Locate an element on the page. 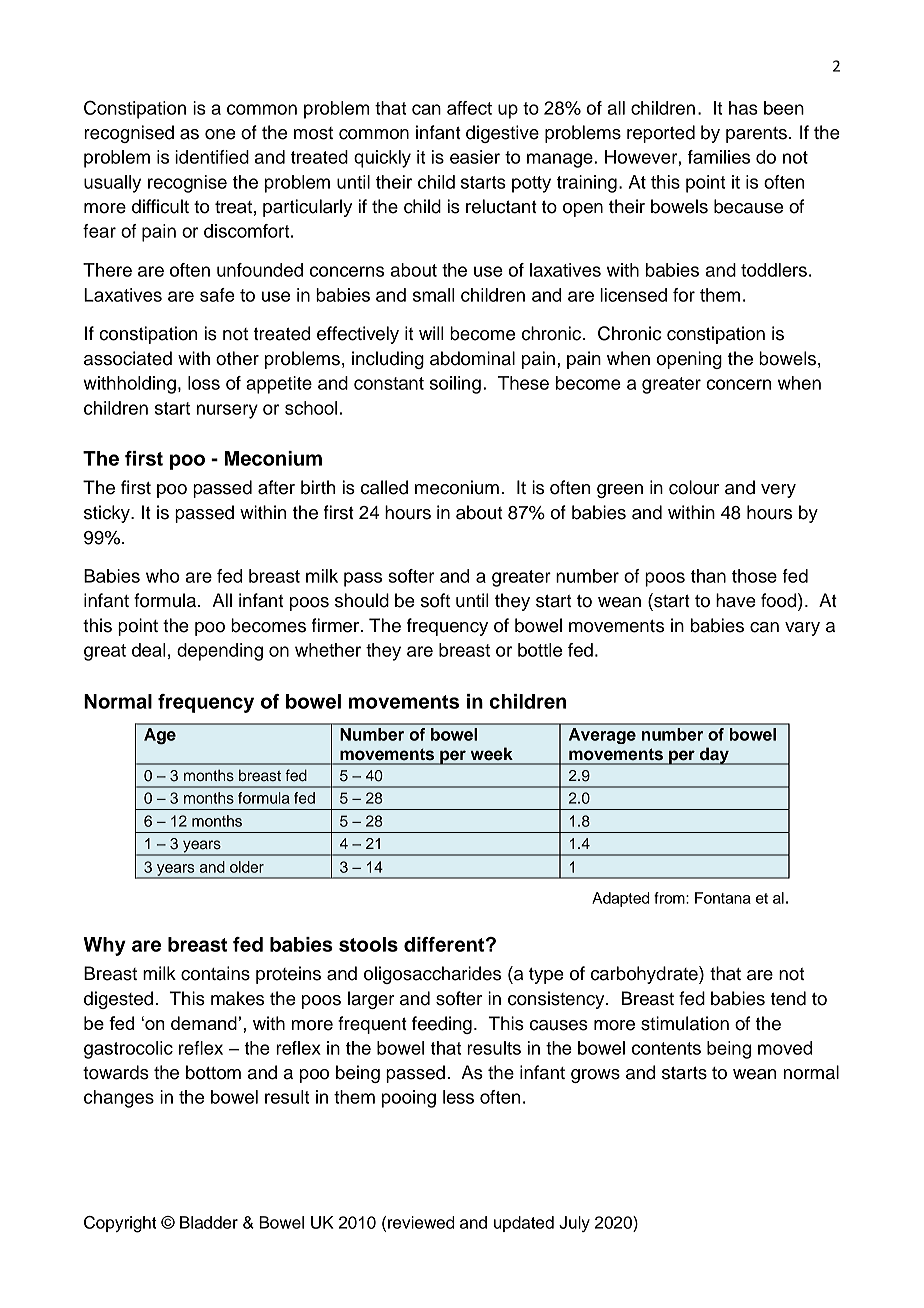  Bladder is located at coordinates (209, 1222).
